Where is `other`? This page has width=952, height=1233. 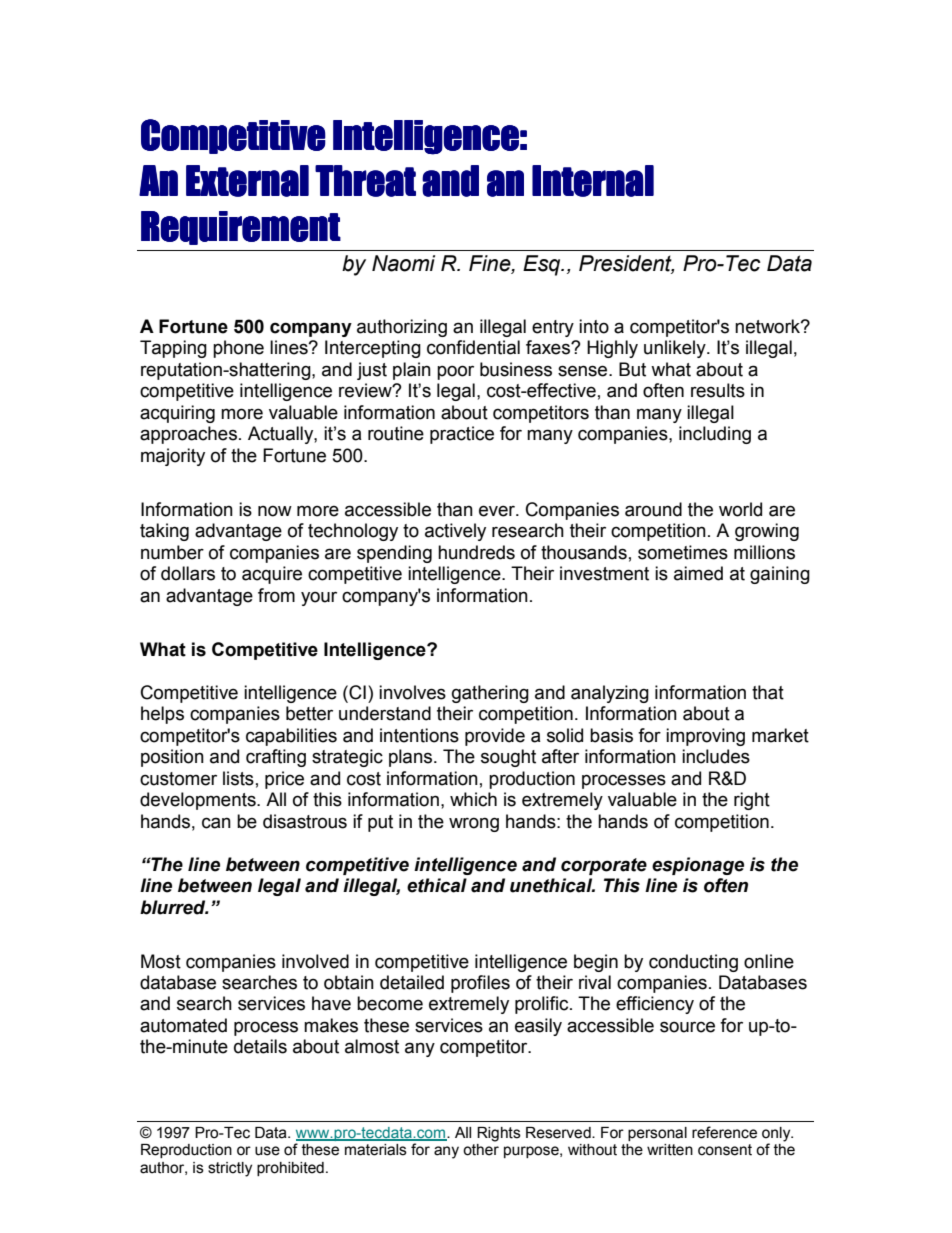
other is located at coordinates (481, 1150).
